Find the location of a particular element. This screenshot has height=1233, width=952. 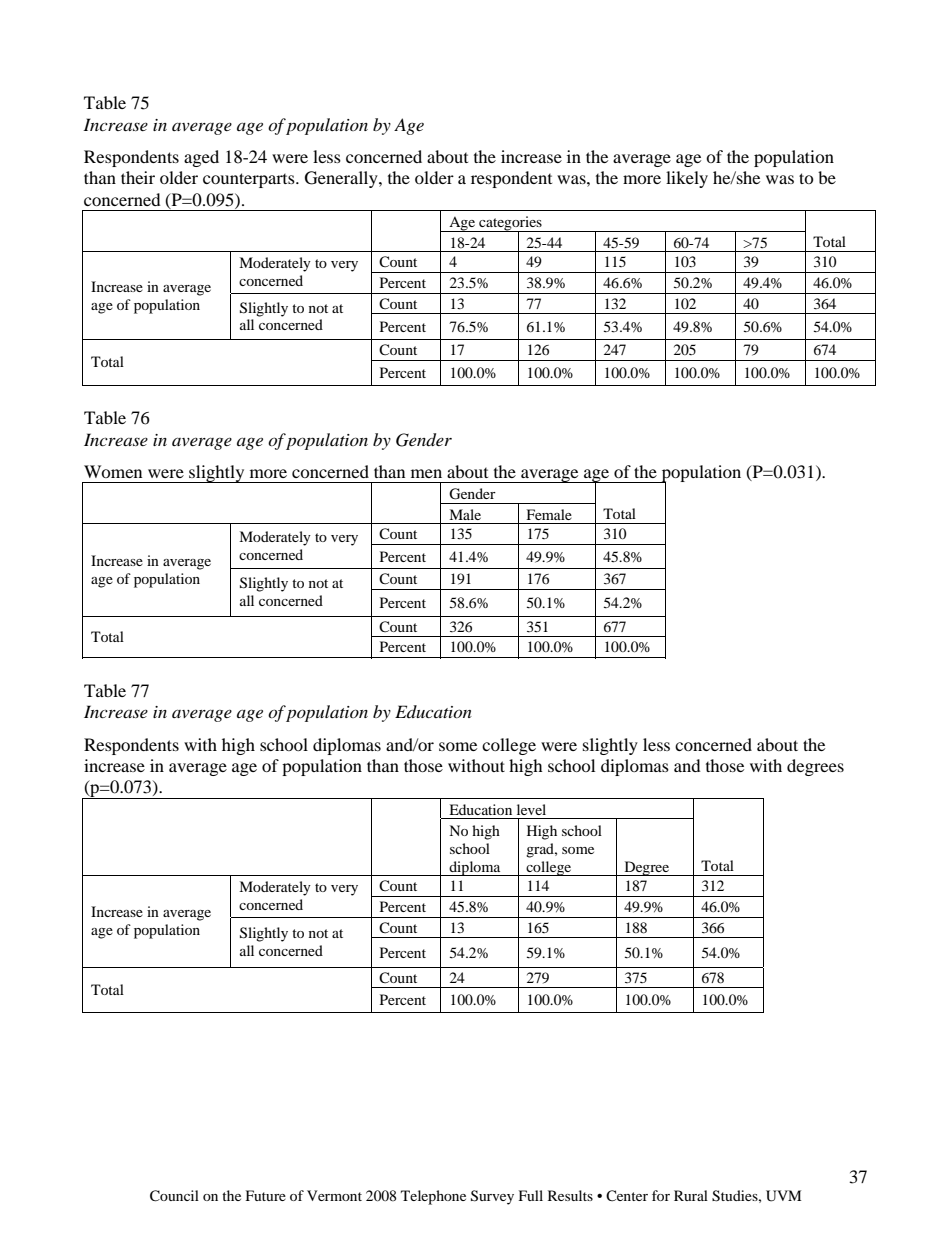

Generally is located at coordinates (342, 179).
